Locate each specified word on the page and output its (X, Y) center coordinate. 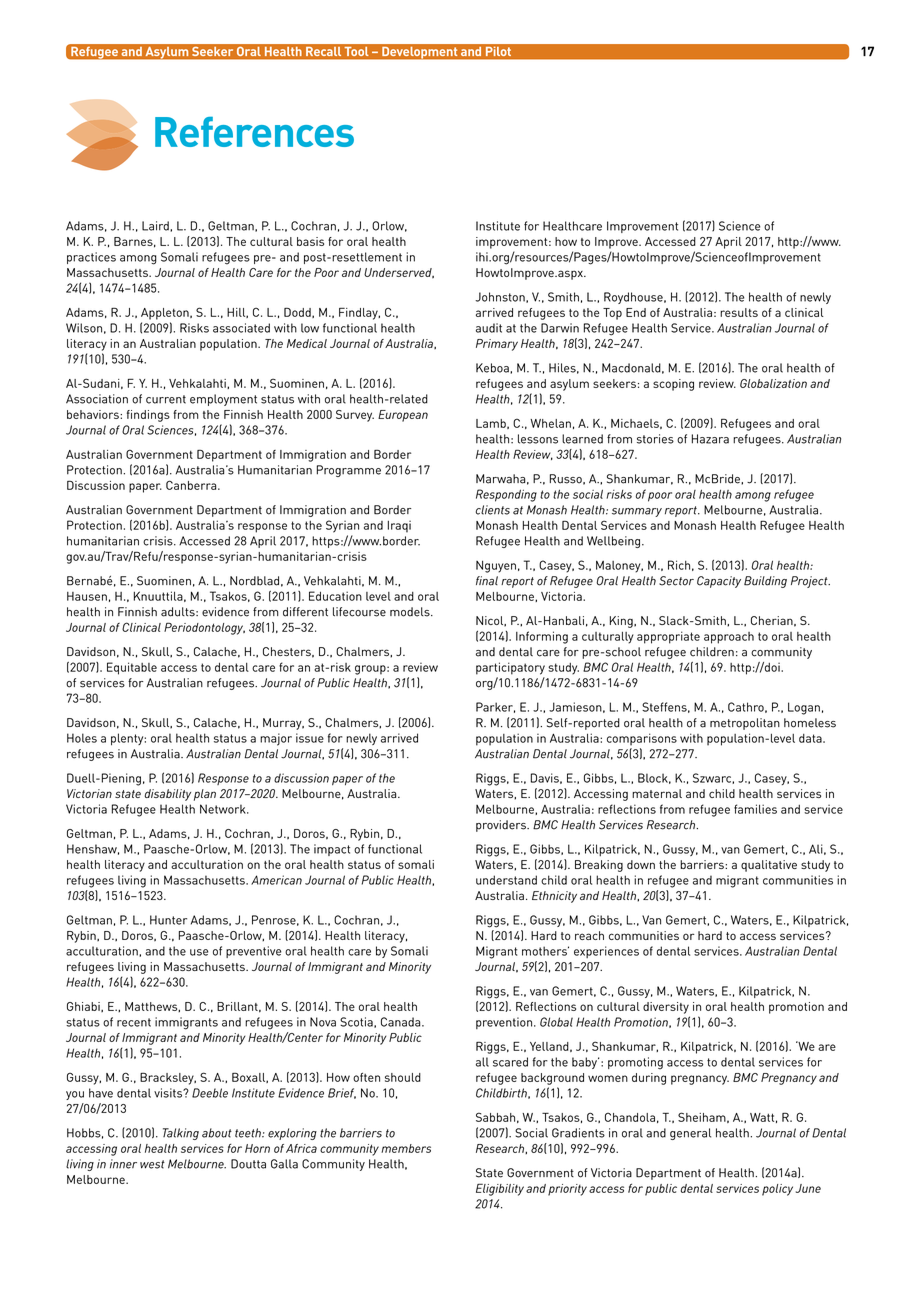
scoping (673, 385)
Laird (156, 226)
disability (168, 795)
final (487, 581)
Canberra (192, 485)
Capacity (719, 582)
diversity (666, 1008)
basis (310, 241)
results (739, 312)
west (152, 1164)
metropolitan (745, 724)
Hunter (168, 920)
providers (502, 826)
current (166, 399)
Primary (497, 345)
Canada (402, 1022)
